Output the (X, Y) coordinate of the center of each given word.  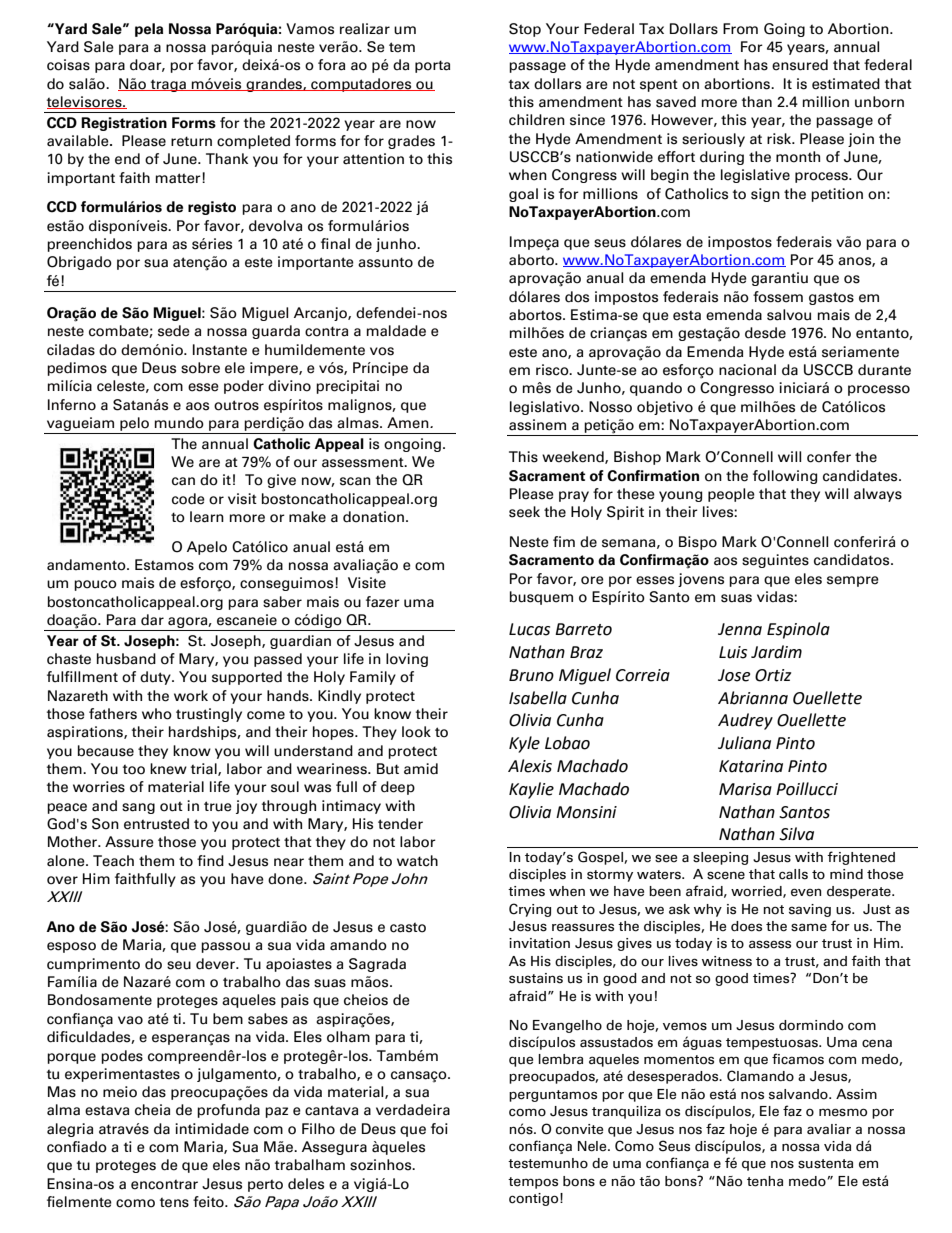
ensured (800, 65)
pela (149, 30)
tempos (533, 1183)
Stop (525, 30)
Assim (856, 1094)
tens (174, 1202)
